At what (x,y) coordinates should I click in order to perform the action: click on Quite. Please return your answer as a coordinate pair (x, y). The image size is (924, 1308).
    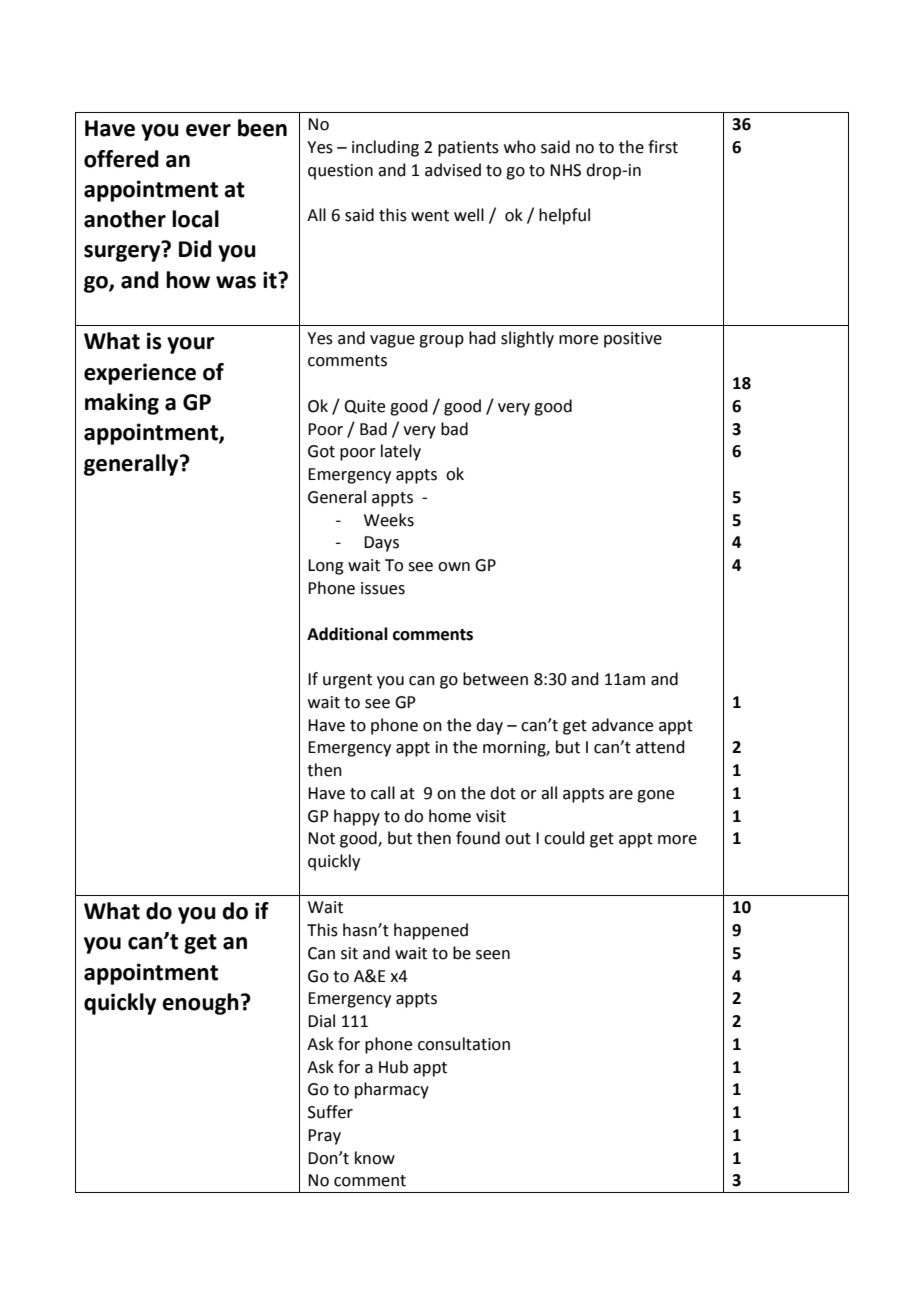
    Looking at the image, I should click on (364, 407).
